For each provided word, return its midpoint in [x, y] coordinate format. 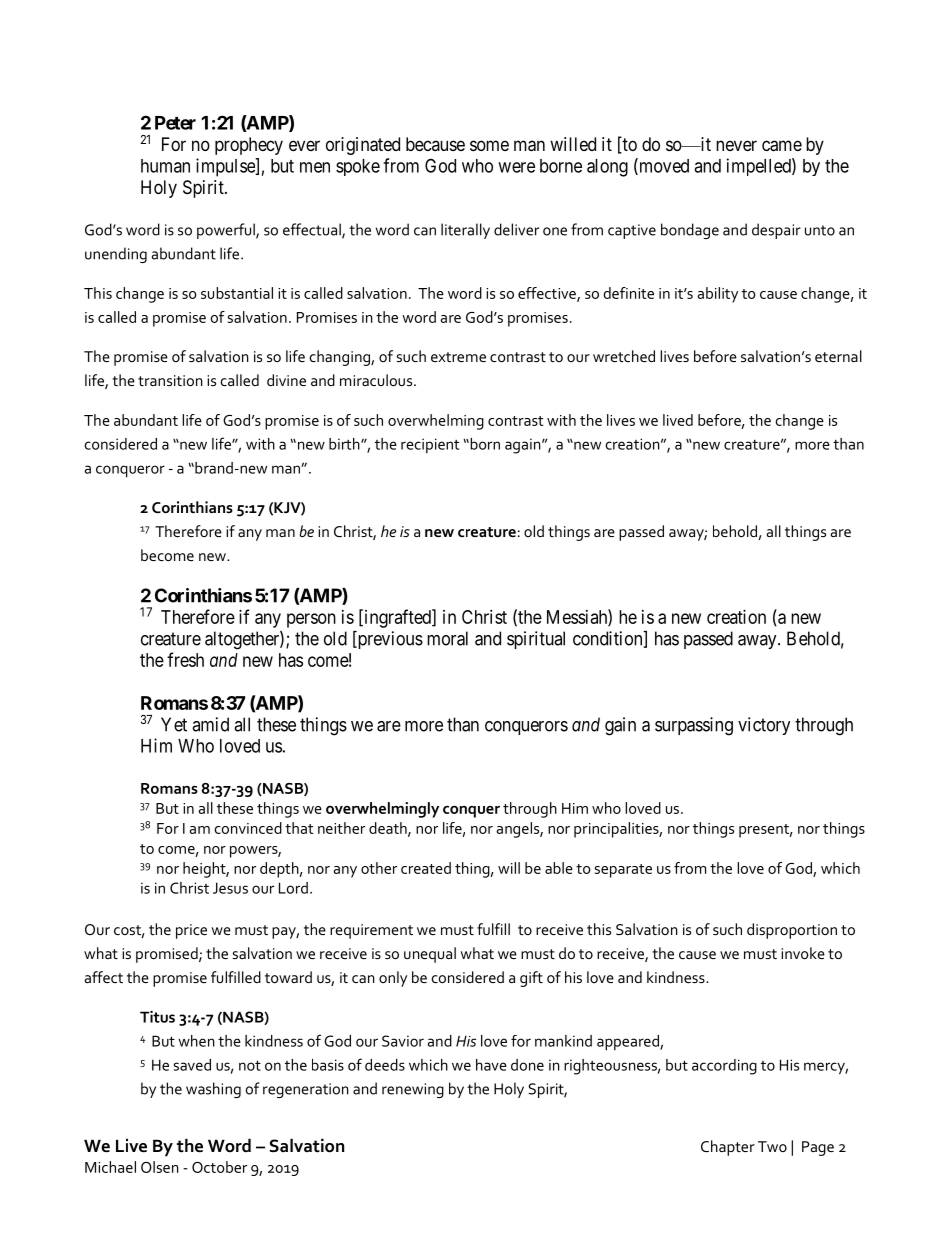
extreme [458, 357]
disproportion [792, 931]
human [165, 166]
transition [170, 380]
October [219, 1167]
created [426, 868]
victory [764, 726]
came [782, 146]
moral [447, 638]
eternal [838, 356]
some [489, 145]
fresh [185, 659]
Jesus [230, 888]
